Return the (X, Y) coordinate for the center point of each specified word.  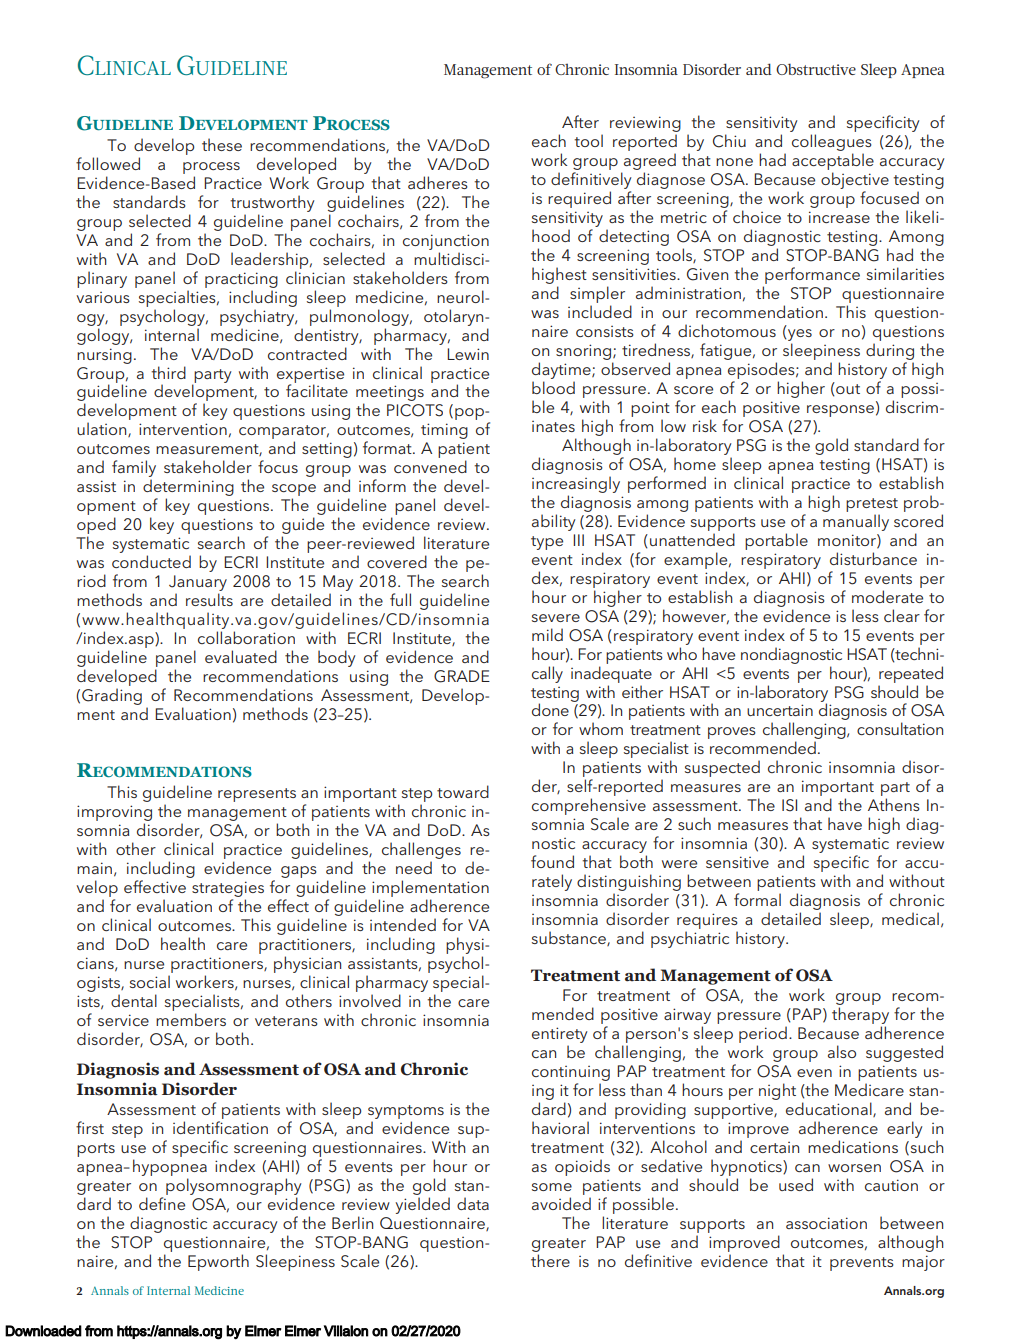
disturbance (873, 558)
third (168, 372)
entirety (559, 1035)
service (123, 1020)
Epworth (218, 1262)
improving (114, 814)
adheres (438, 182)
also (842, 1051)
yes (800, 335)
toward (463, 791)
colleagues (832, 142)
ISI (789, 805)
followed (108, 163)
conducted (151, 561)
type (547, 543)
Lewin (468, 354)
